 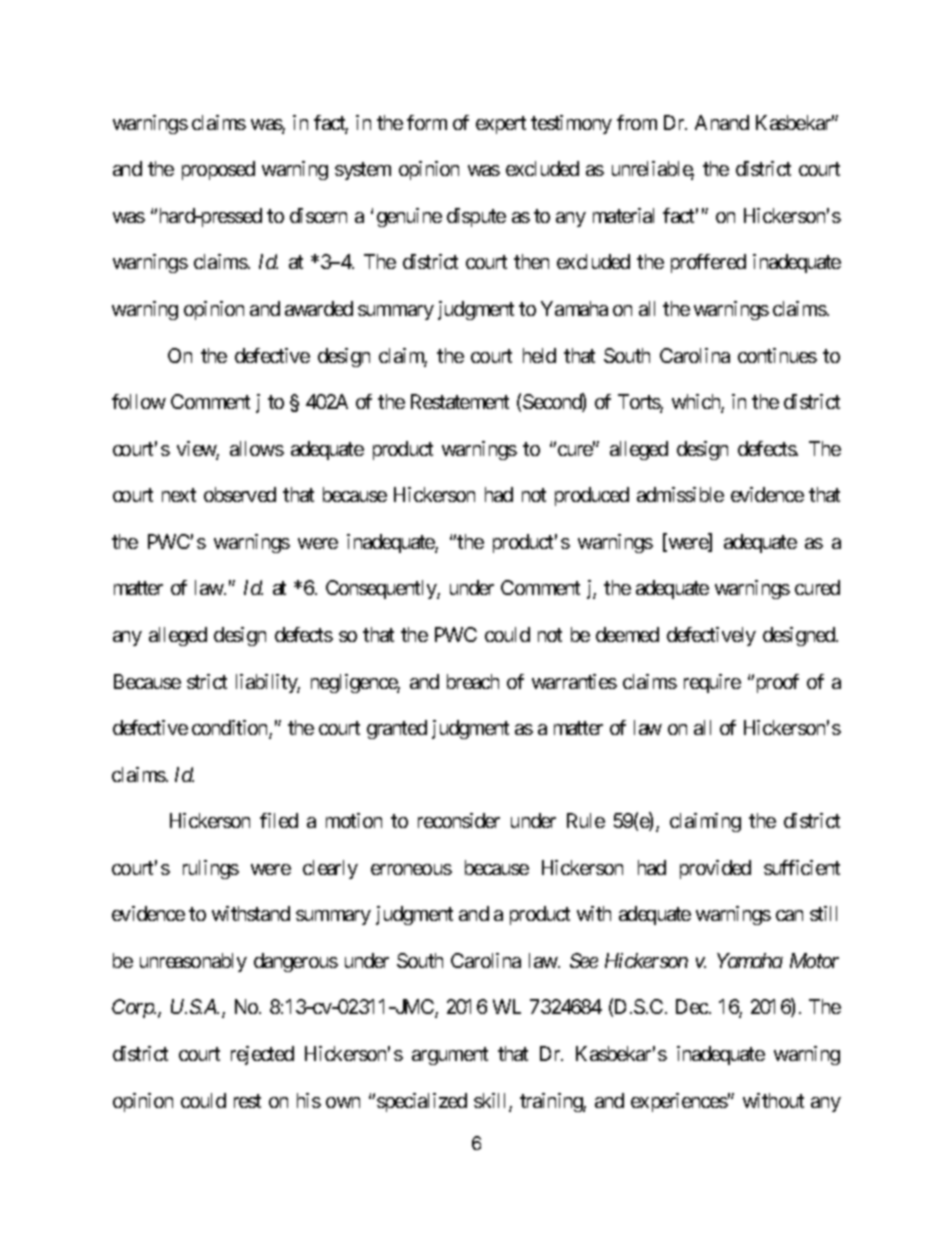 I want to click on experiences, so click(x=679, y=1102).
